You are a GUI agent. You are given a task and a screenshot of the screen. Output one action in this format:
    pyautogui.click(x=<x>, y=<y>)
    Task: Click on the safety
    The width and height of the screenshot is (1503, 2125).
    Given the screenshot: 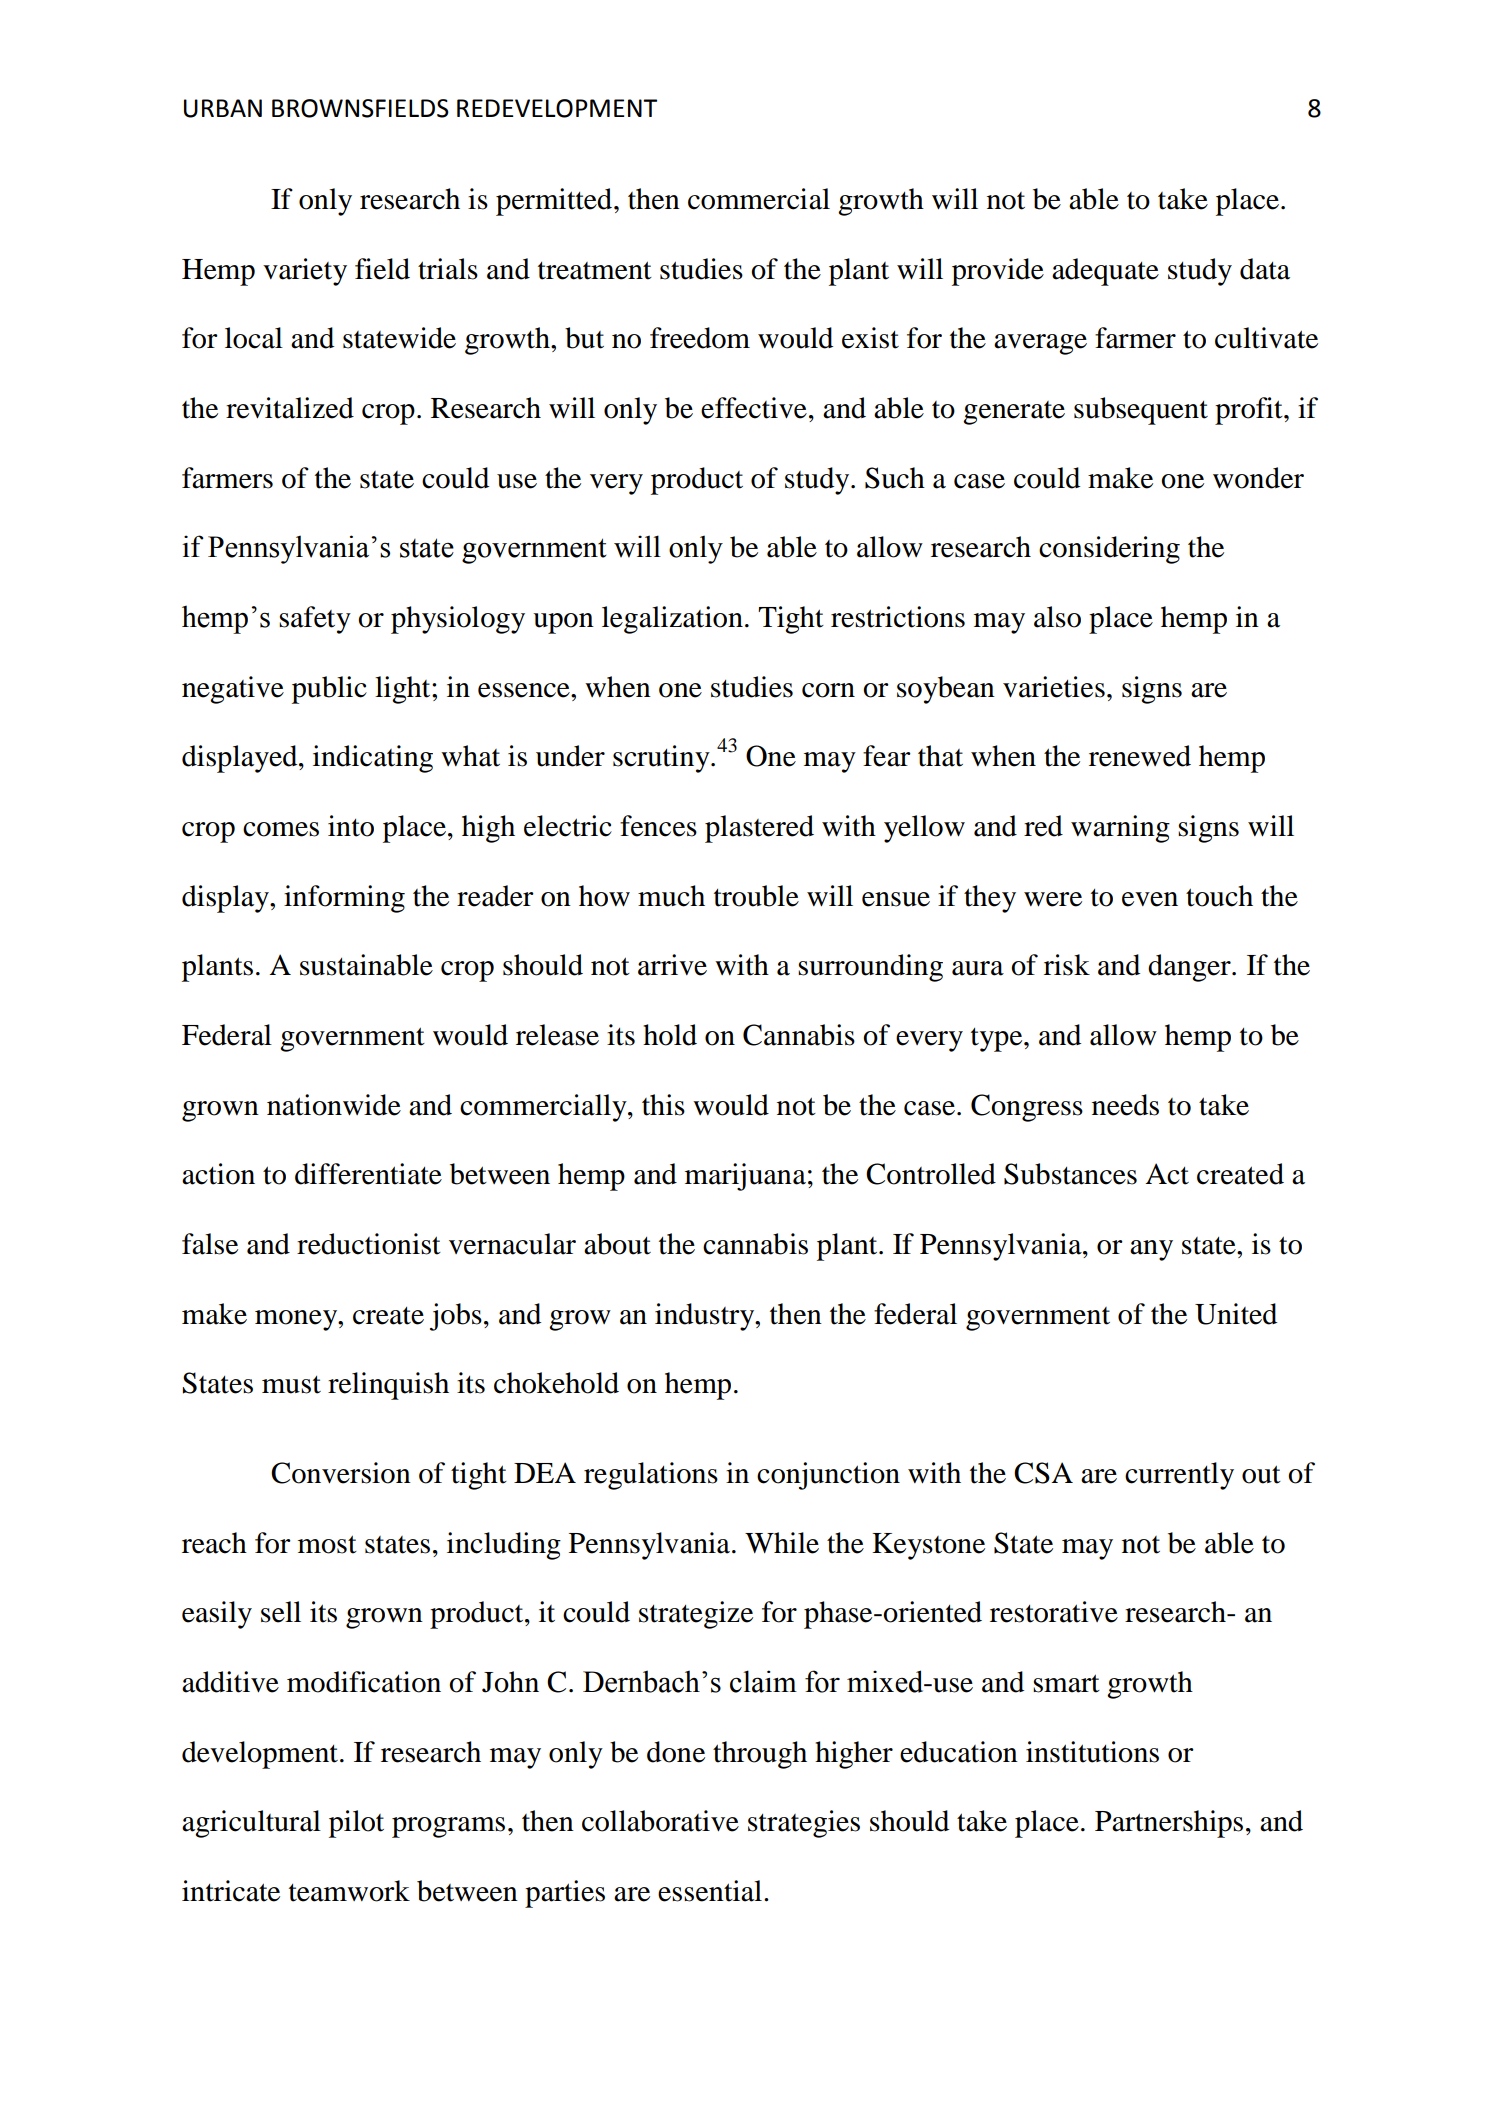 What is the action you would take?
    pyautogui.click(x=315, y=620)
